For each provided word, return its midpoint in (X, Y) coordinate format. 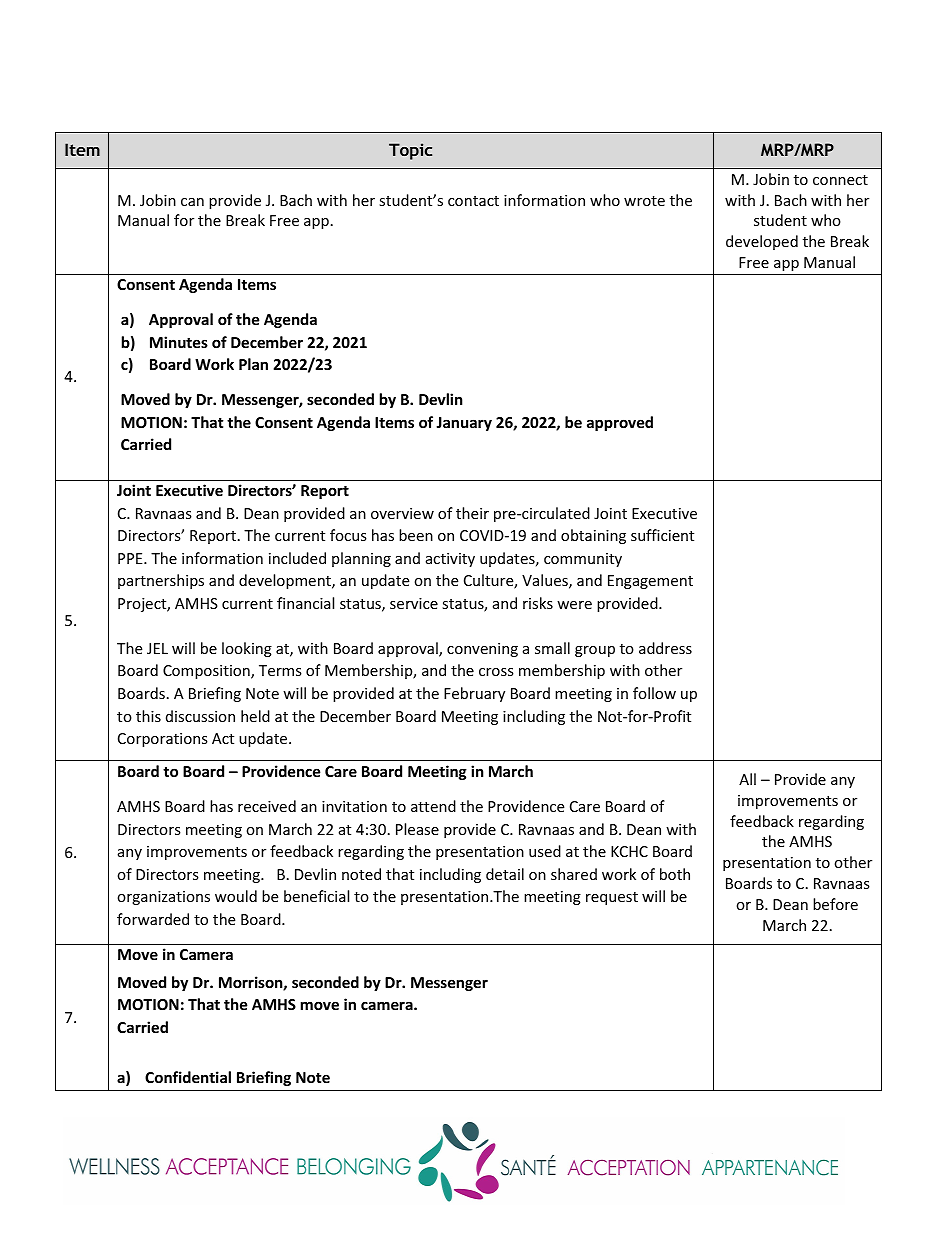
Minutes (179, 342)
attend (433, 806)
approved (620, 423)
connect (840, 180)
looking (247, 649)
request (612, 898)
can (192, 202)
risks (538, 603)
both (675, 874)
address (665, 648)
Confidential (188, 1077)
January (464, 424)
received (267, 806)
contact (473, 201)
